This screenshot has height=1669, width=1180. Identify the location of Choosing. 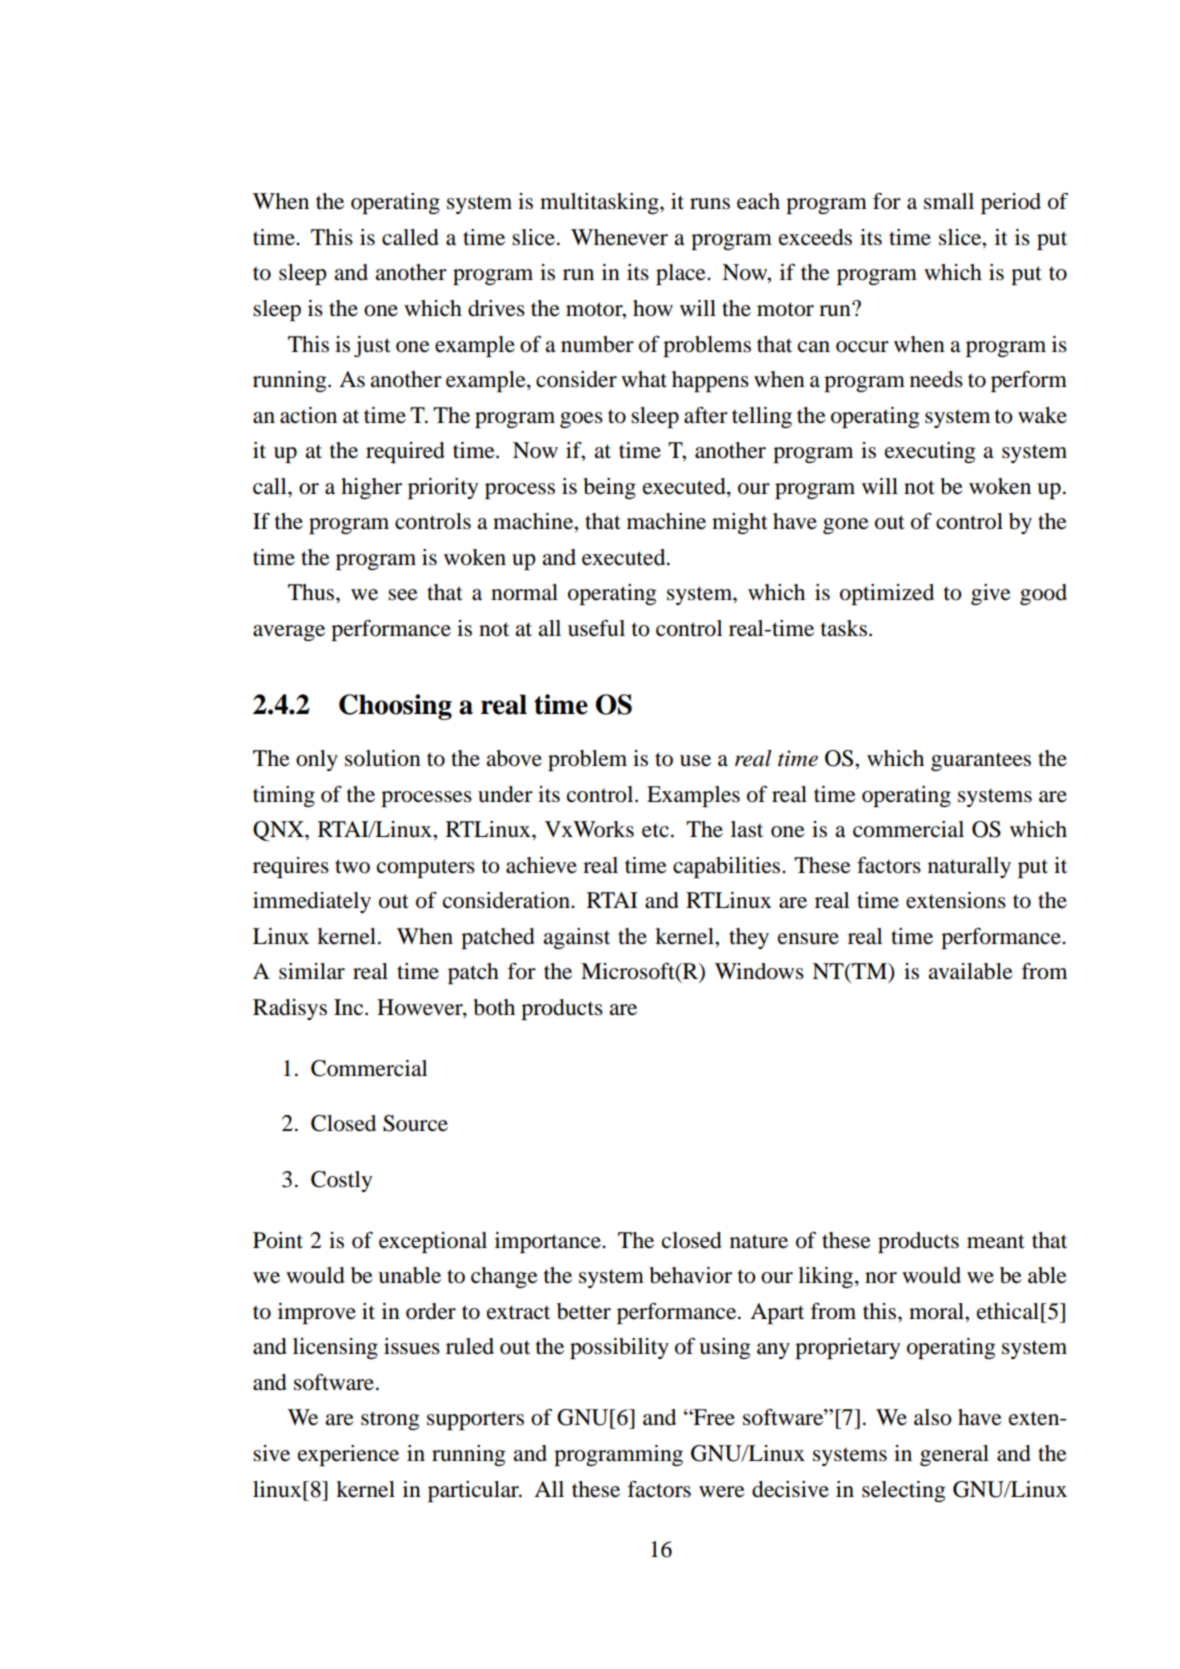
(395, 707).
